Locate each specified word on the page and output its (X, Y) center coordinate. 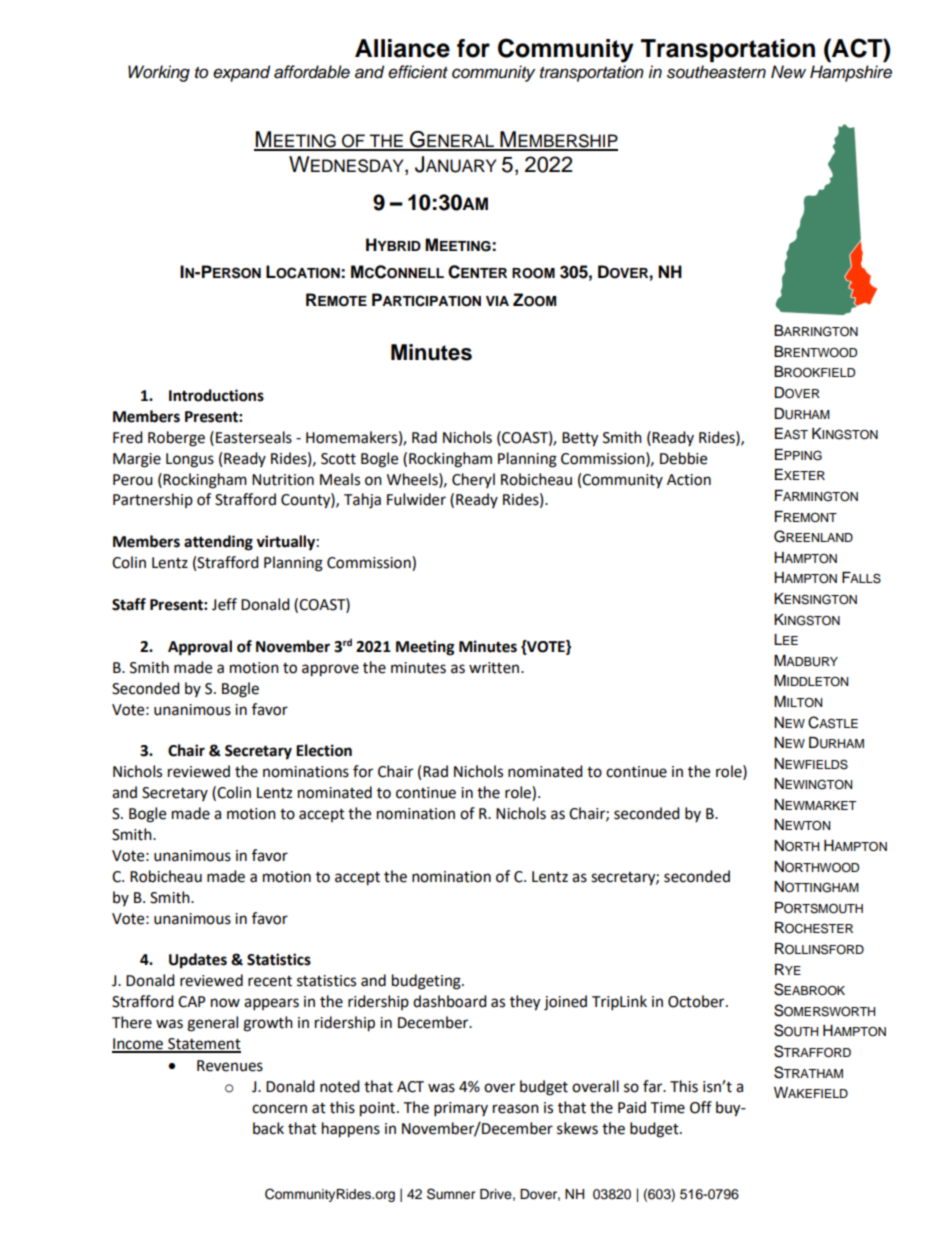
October (697, 1001)
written (495, 668)
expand (241, 73)
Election (324, 750)
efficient (418, 72)
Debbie (683, 458)
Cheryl (473, 480)
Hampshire (851, 73)
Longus (190, 460)
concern (279, 1109)
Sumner (451, 1194)
